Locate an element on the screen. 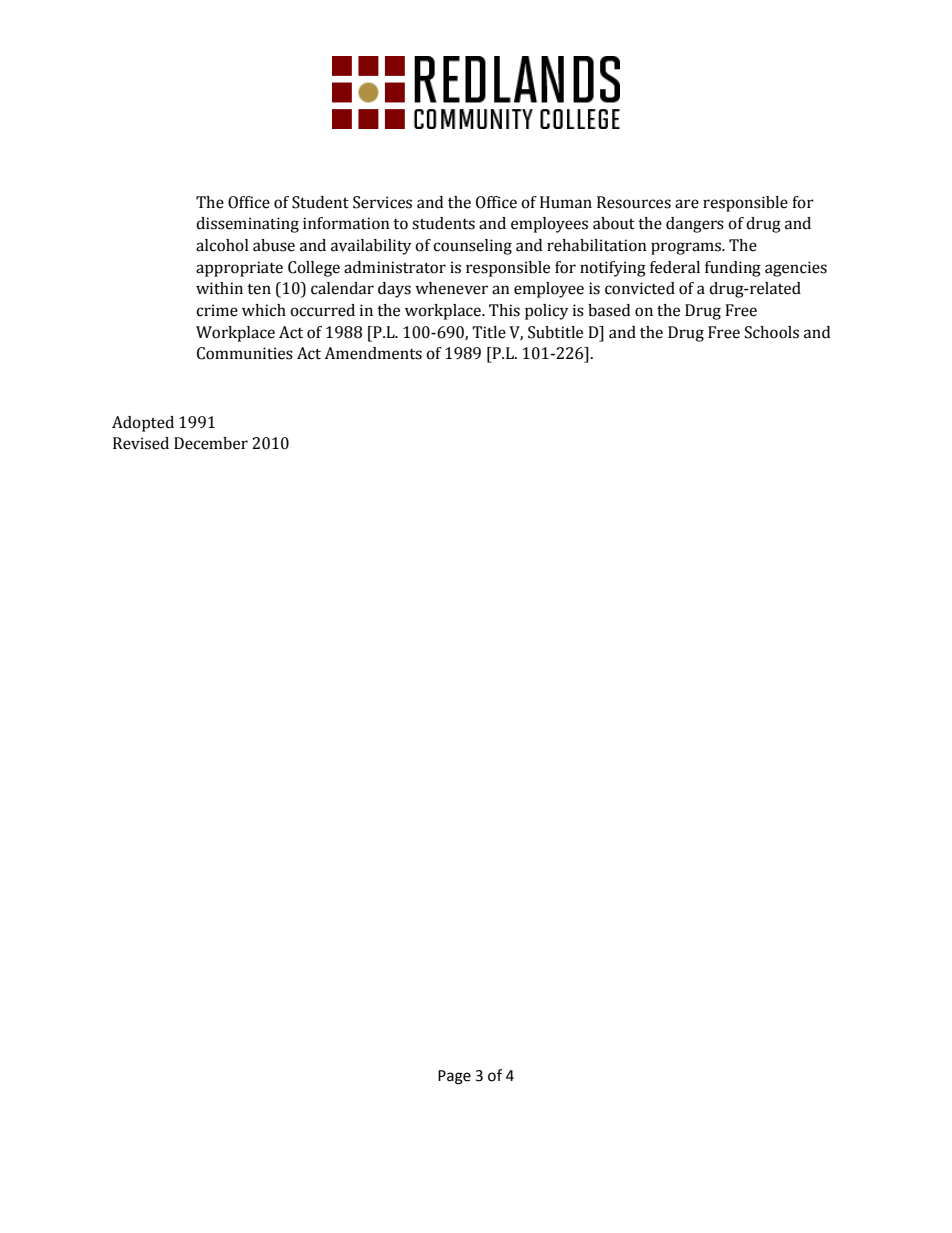  Page is located at coordinates (454, 1077).
